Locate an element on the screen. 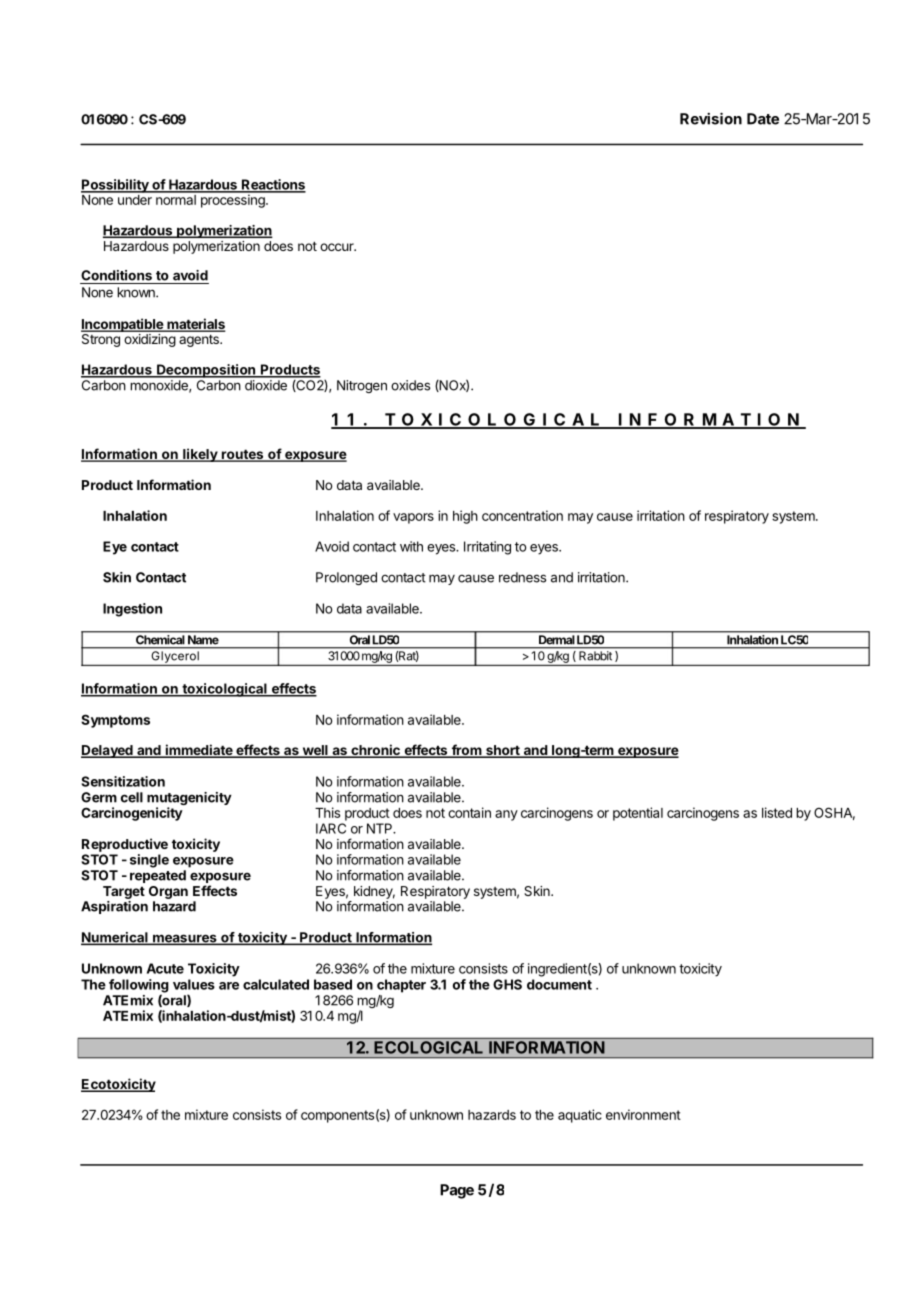 The image size is (924, 1308). single is located at coordinates (149, 861).
